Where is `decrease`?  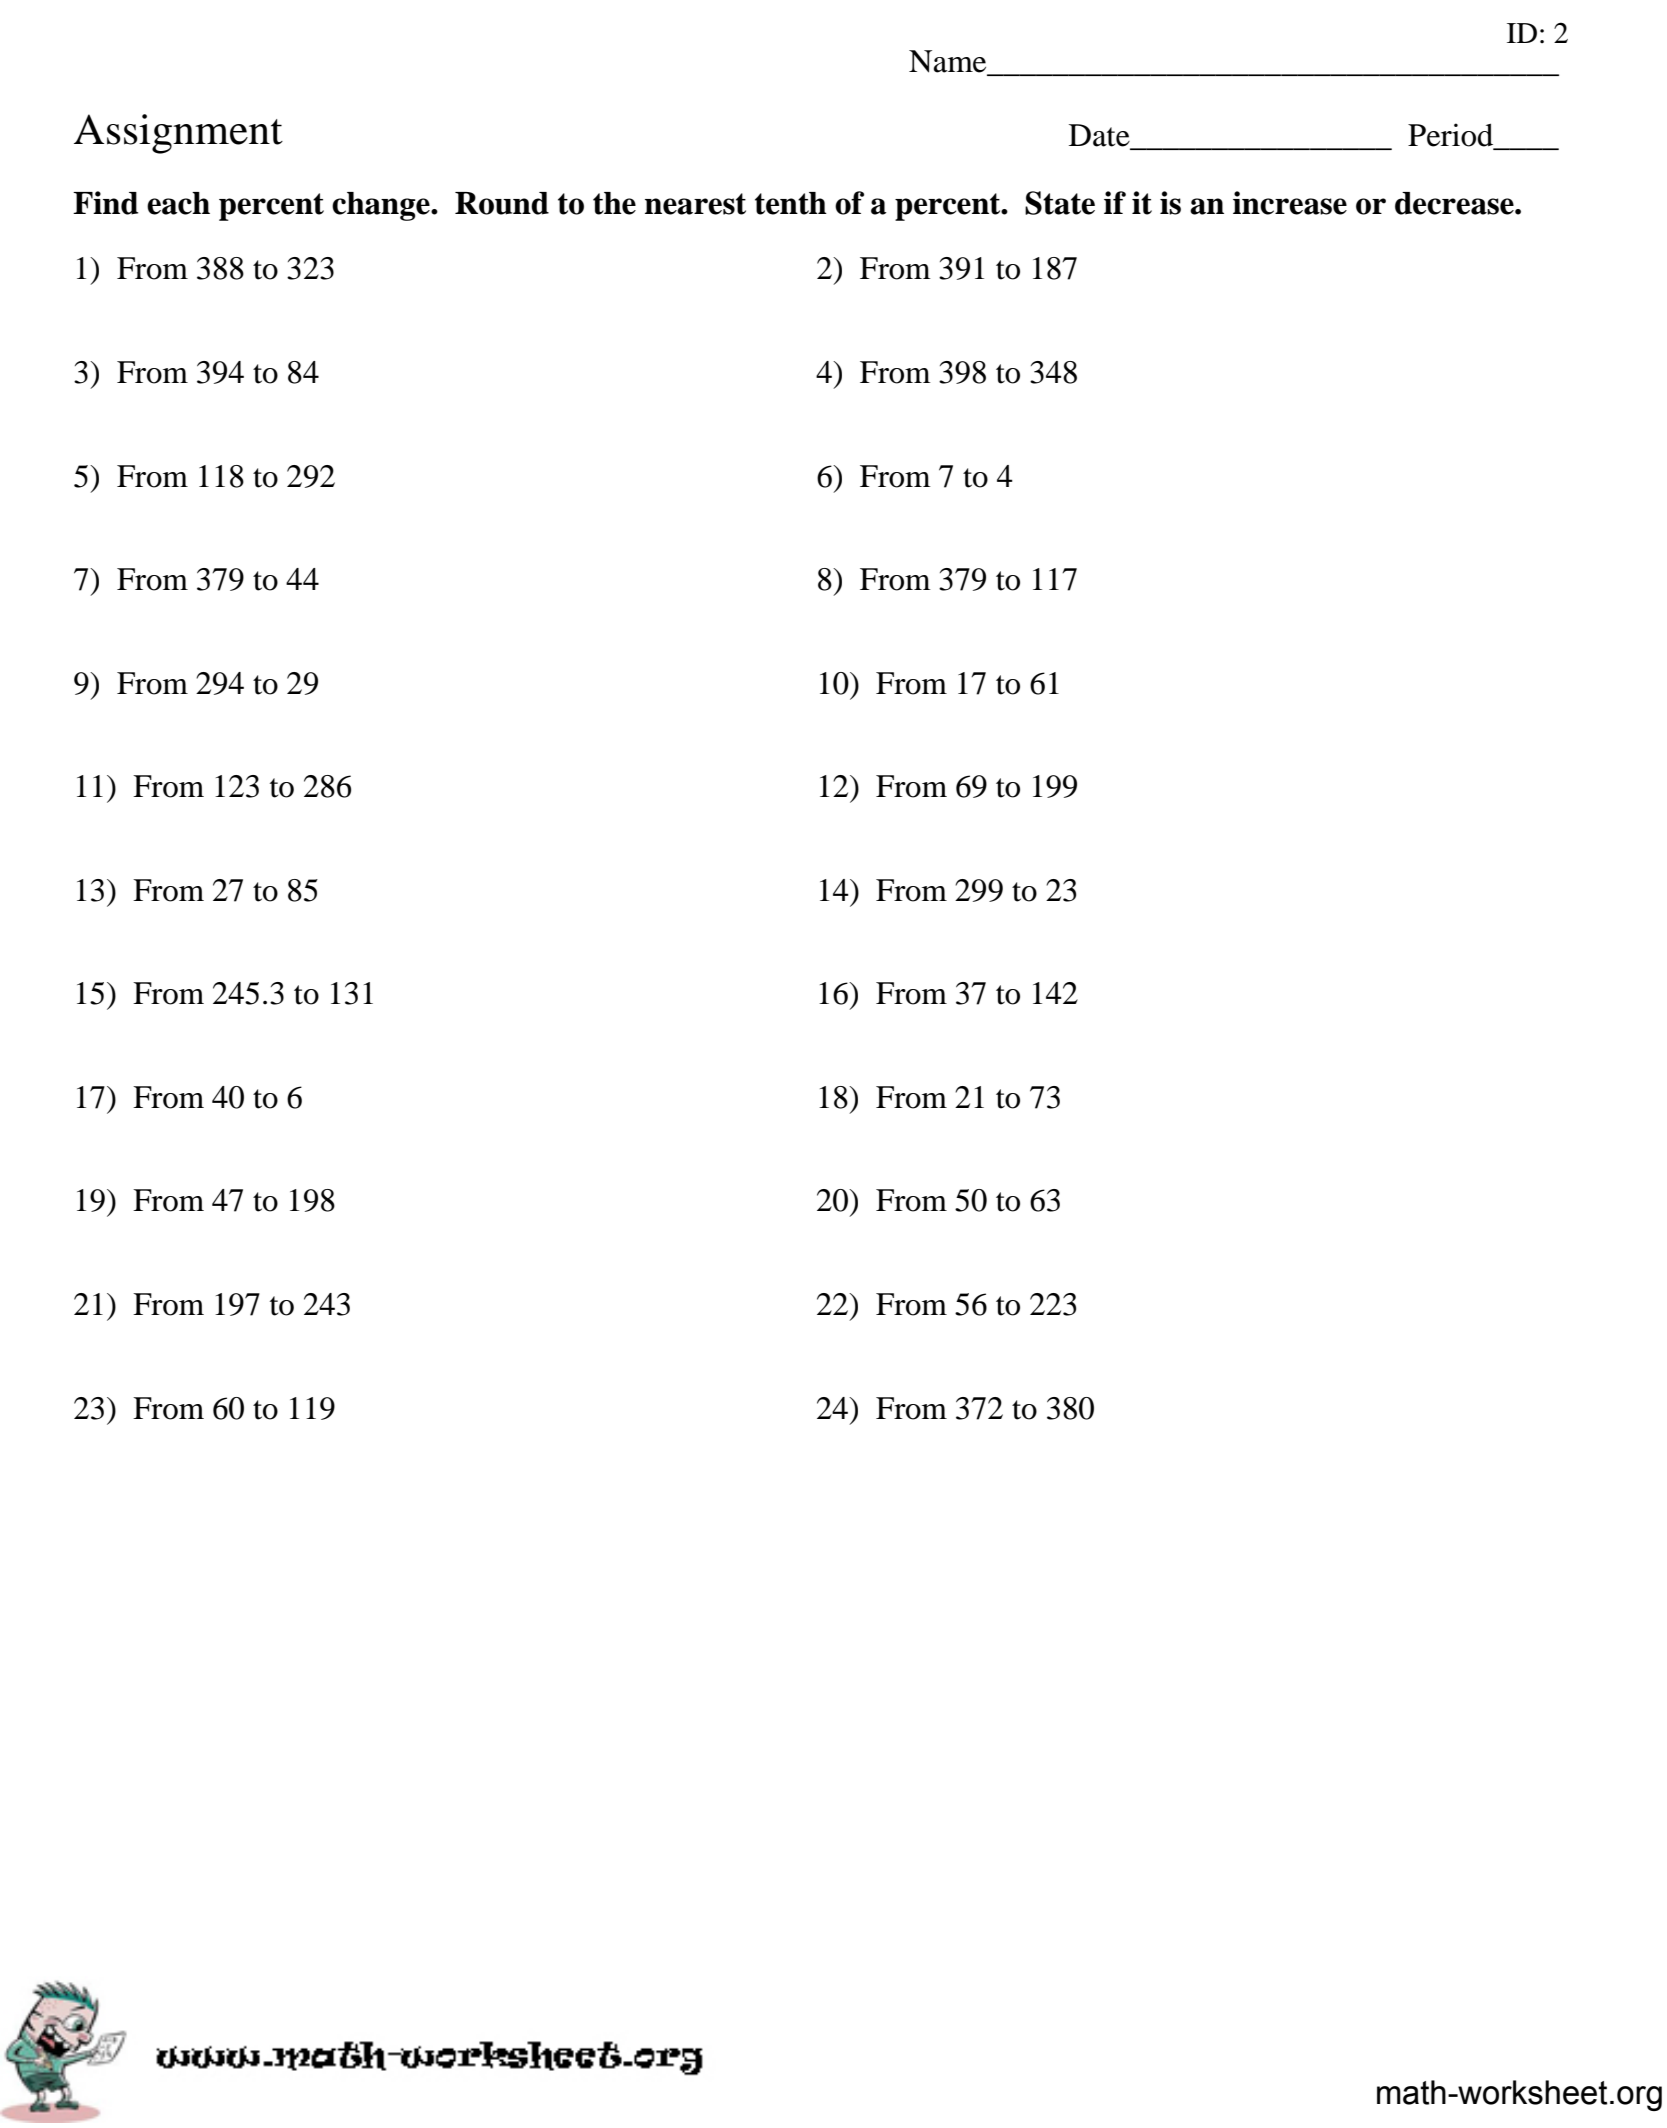 decrease is located at coordinates (1455, 203).
